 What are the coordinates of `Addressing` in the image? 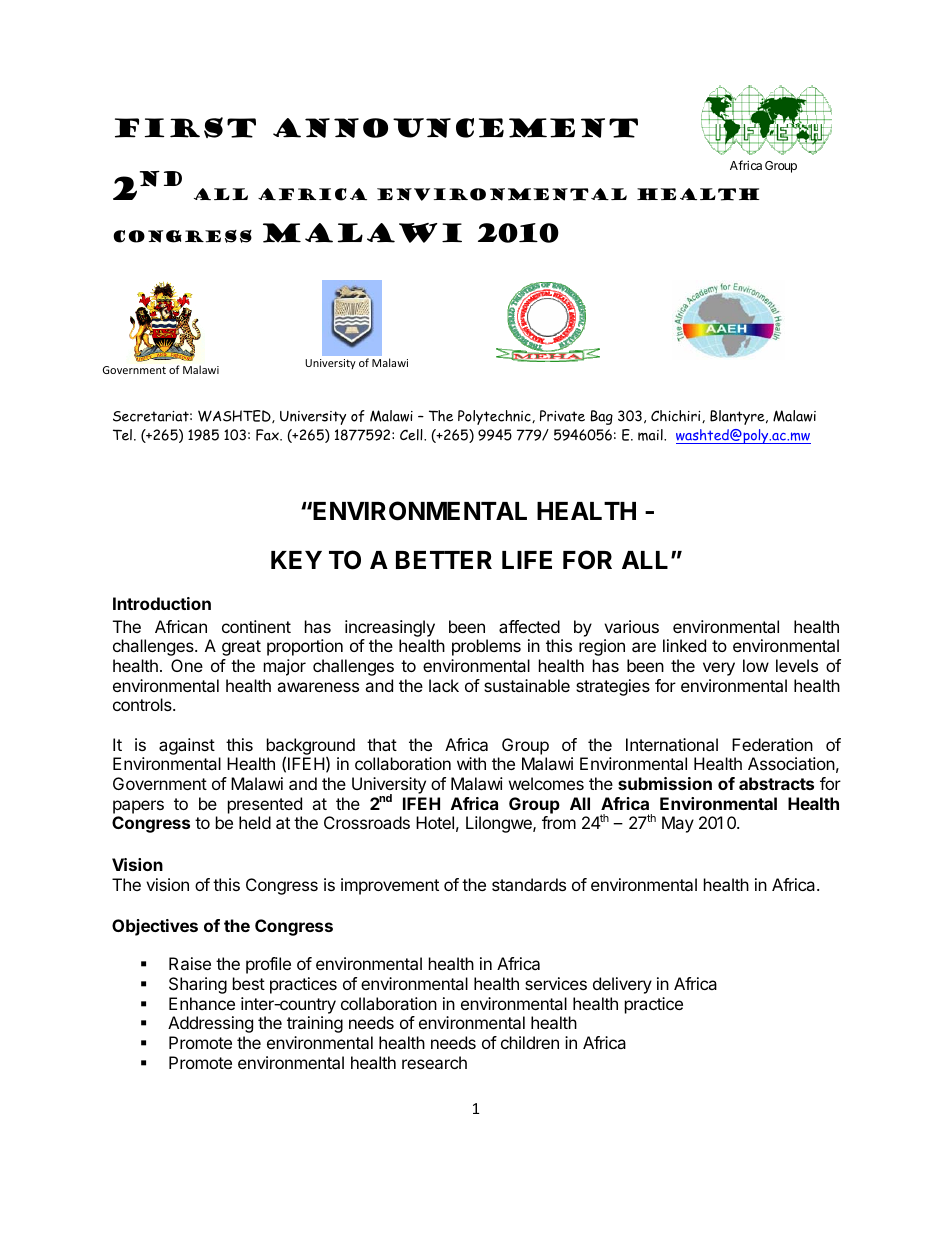 It's located at (210, 1024).
